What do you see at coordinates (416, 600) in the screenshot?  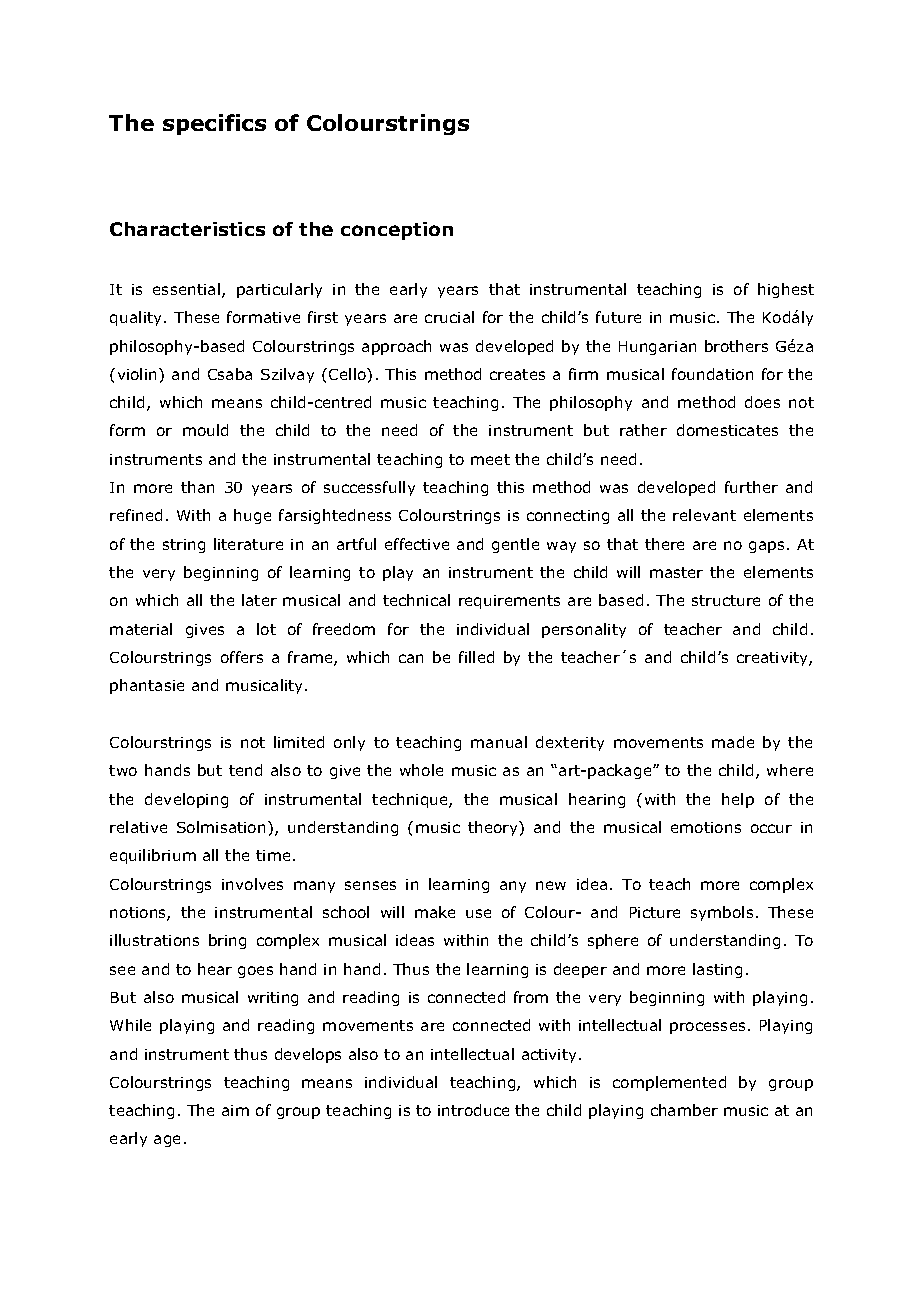 I see `technical` at bounding box center [416, 600].
